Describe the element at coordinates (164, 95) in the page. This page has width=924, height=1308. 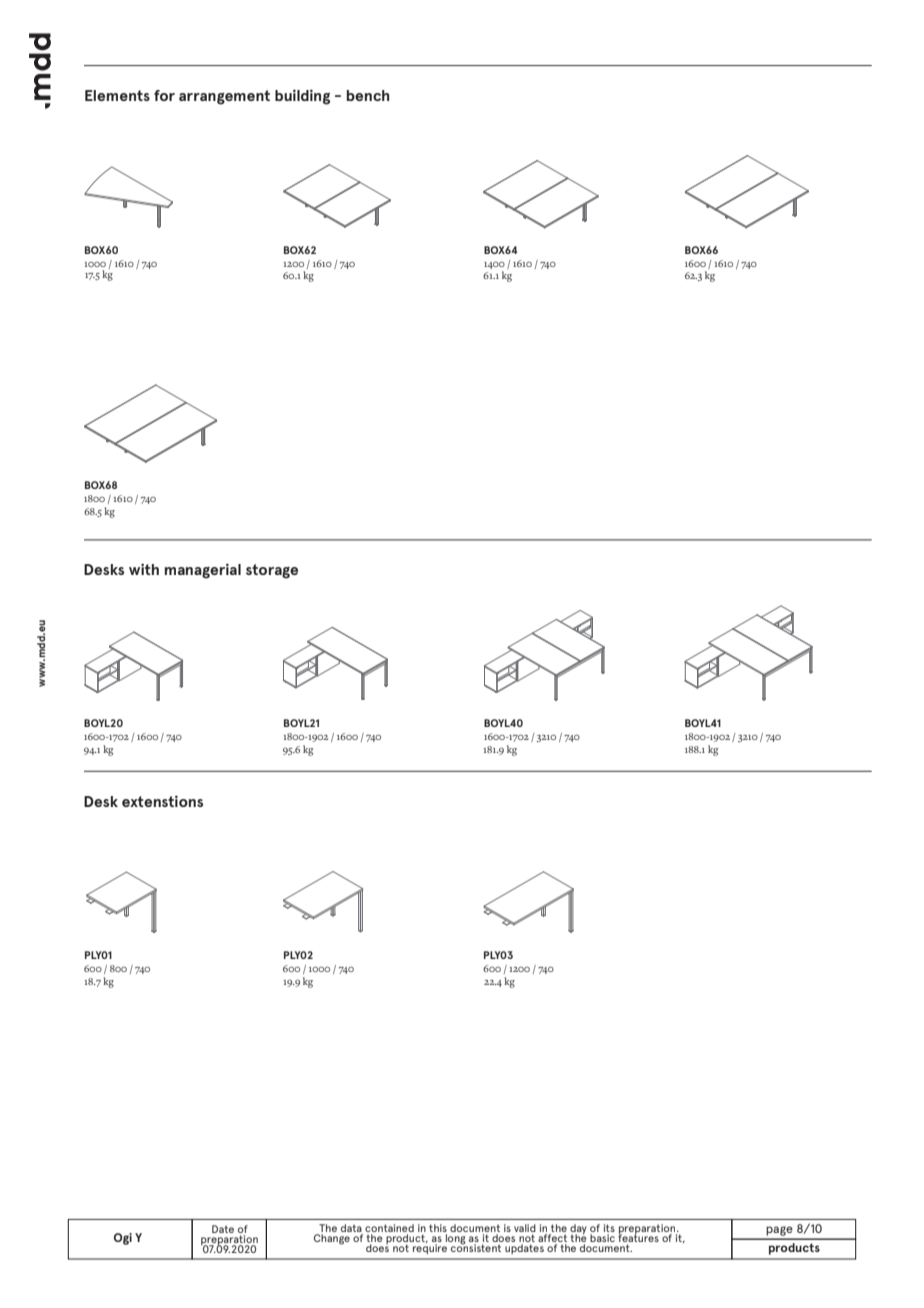
I see `for` at that location.
